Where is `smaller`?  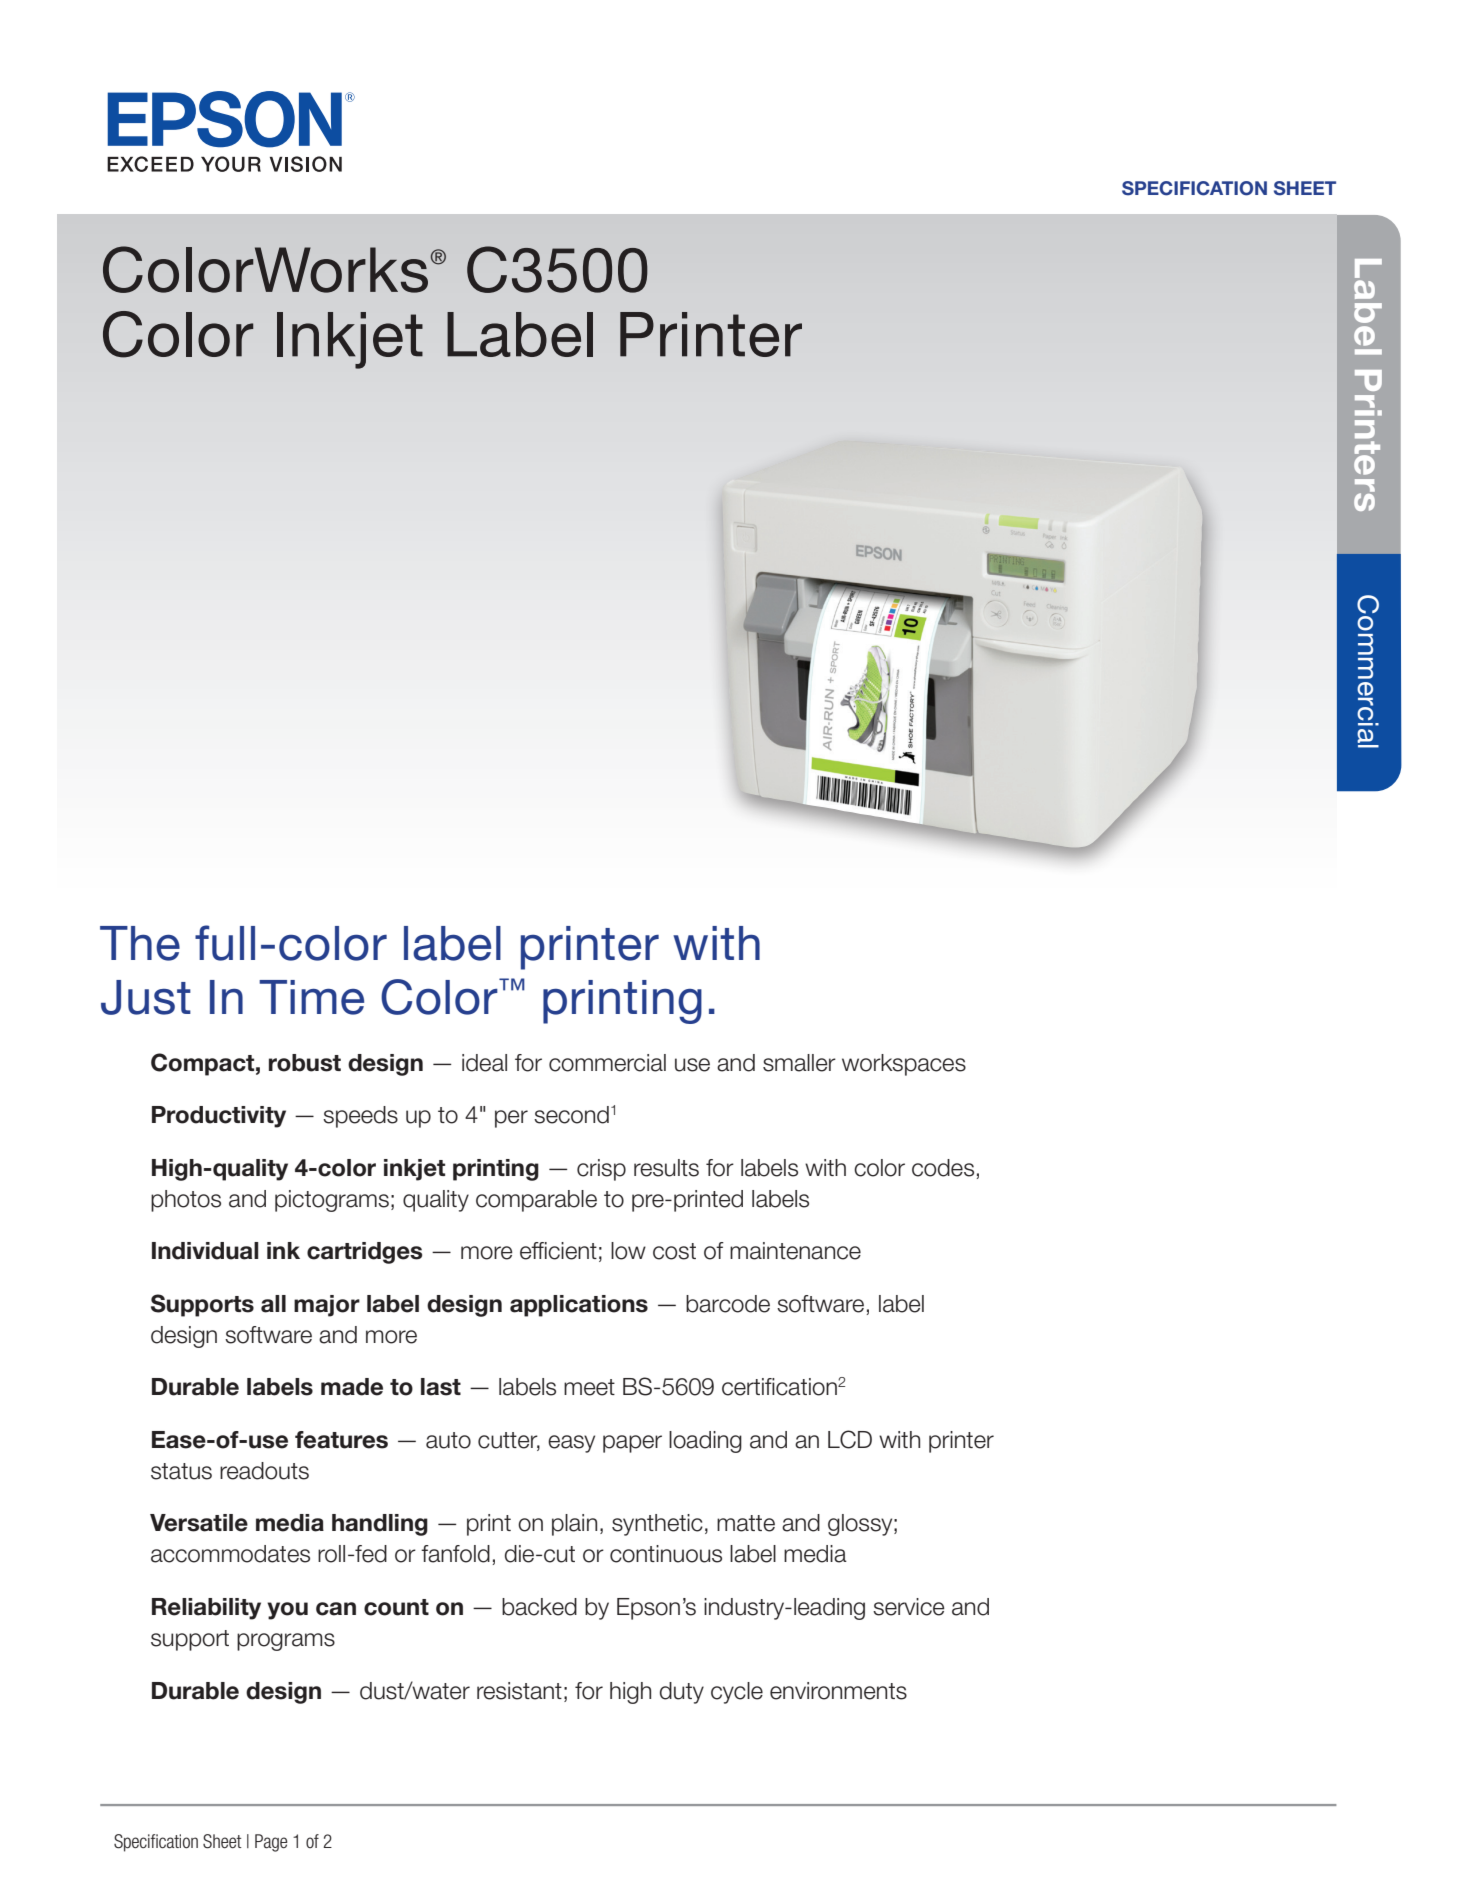 smaller is located at coordinates (799, 1063).
